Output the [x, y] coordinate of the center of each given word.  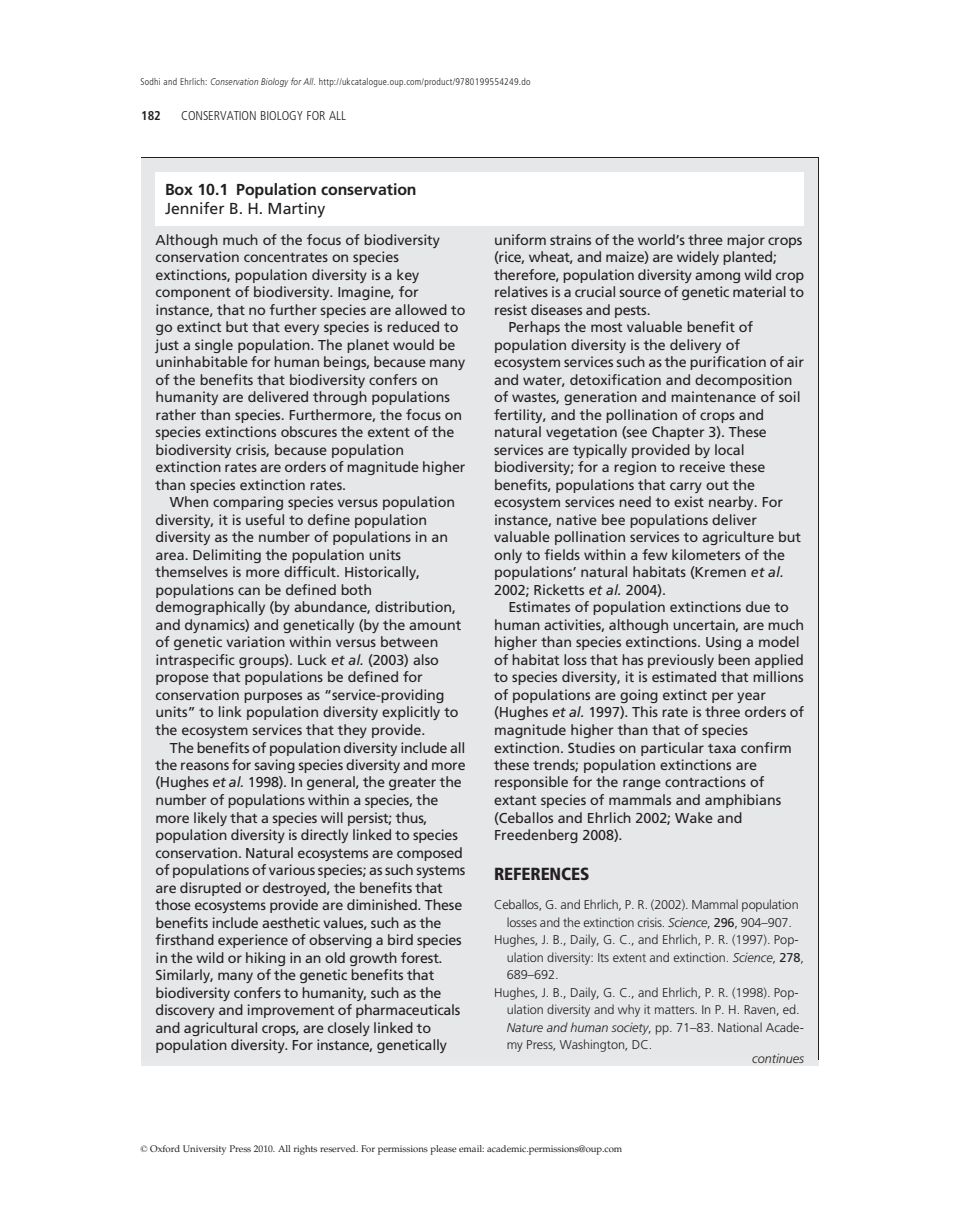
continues [778, 1058]
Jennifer [195, 208]
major [746, 241]
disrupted [210, 889]
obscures [309, 431]
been [734, 659]
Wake [694, 817]
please [443, 1150]
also [425, 659]
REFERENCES [542, 873]
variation [255, 641]
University [204, 1150]
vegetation [581, 433]
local [729, 449]
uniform [520, 239]
